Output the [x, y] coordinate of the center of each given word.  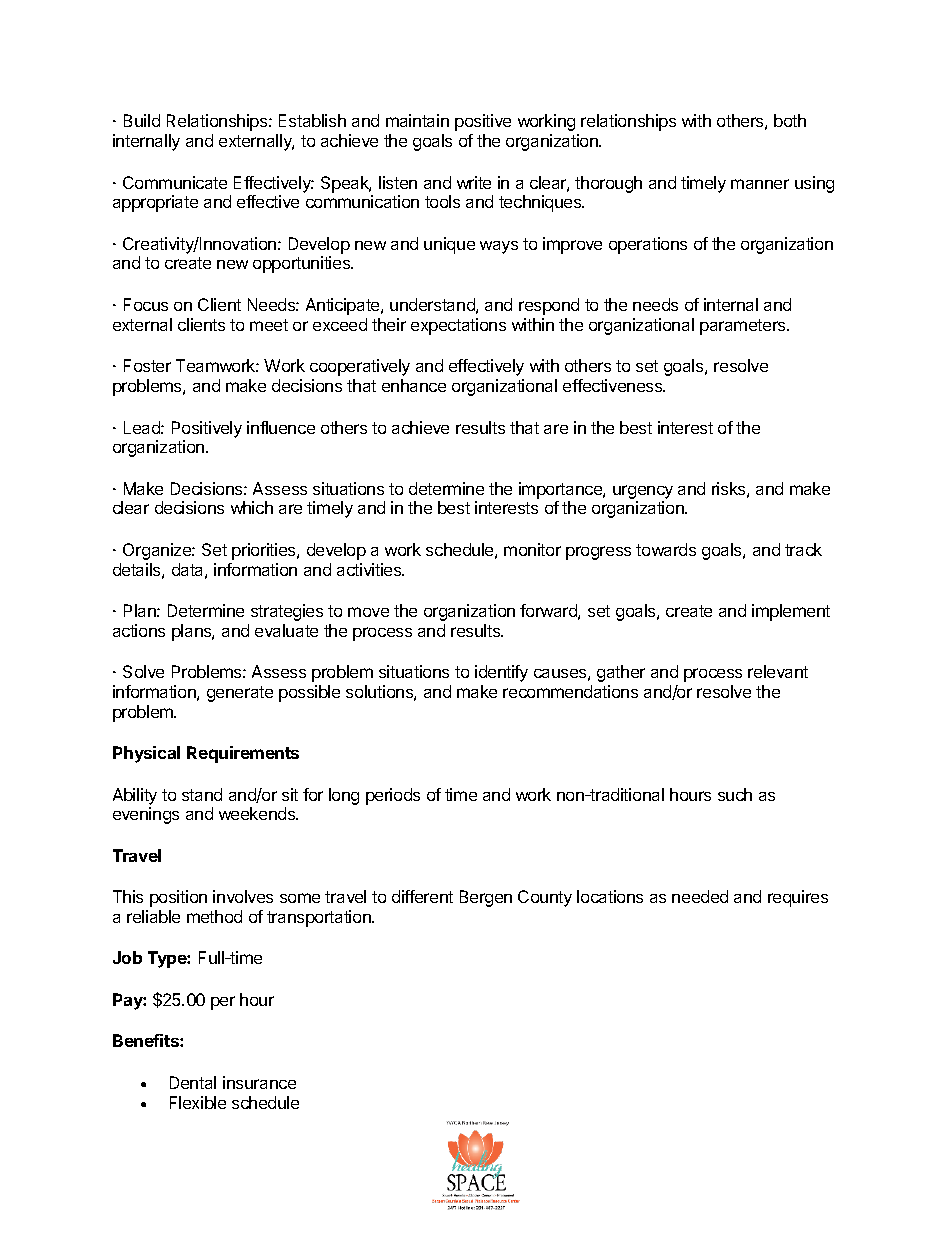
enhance [414, 385]
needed [700, 896]
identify [501, 673]
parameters [744, 327]
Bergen [486, 898]
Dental [193, 1082]
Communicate [175, 182]
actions [139, 630]
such [735, 794]
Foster [147, 365]
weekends [258, 813]
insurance [259, 1082]
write [474, 182]
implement [791, 612]
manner [760, 184]
